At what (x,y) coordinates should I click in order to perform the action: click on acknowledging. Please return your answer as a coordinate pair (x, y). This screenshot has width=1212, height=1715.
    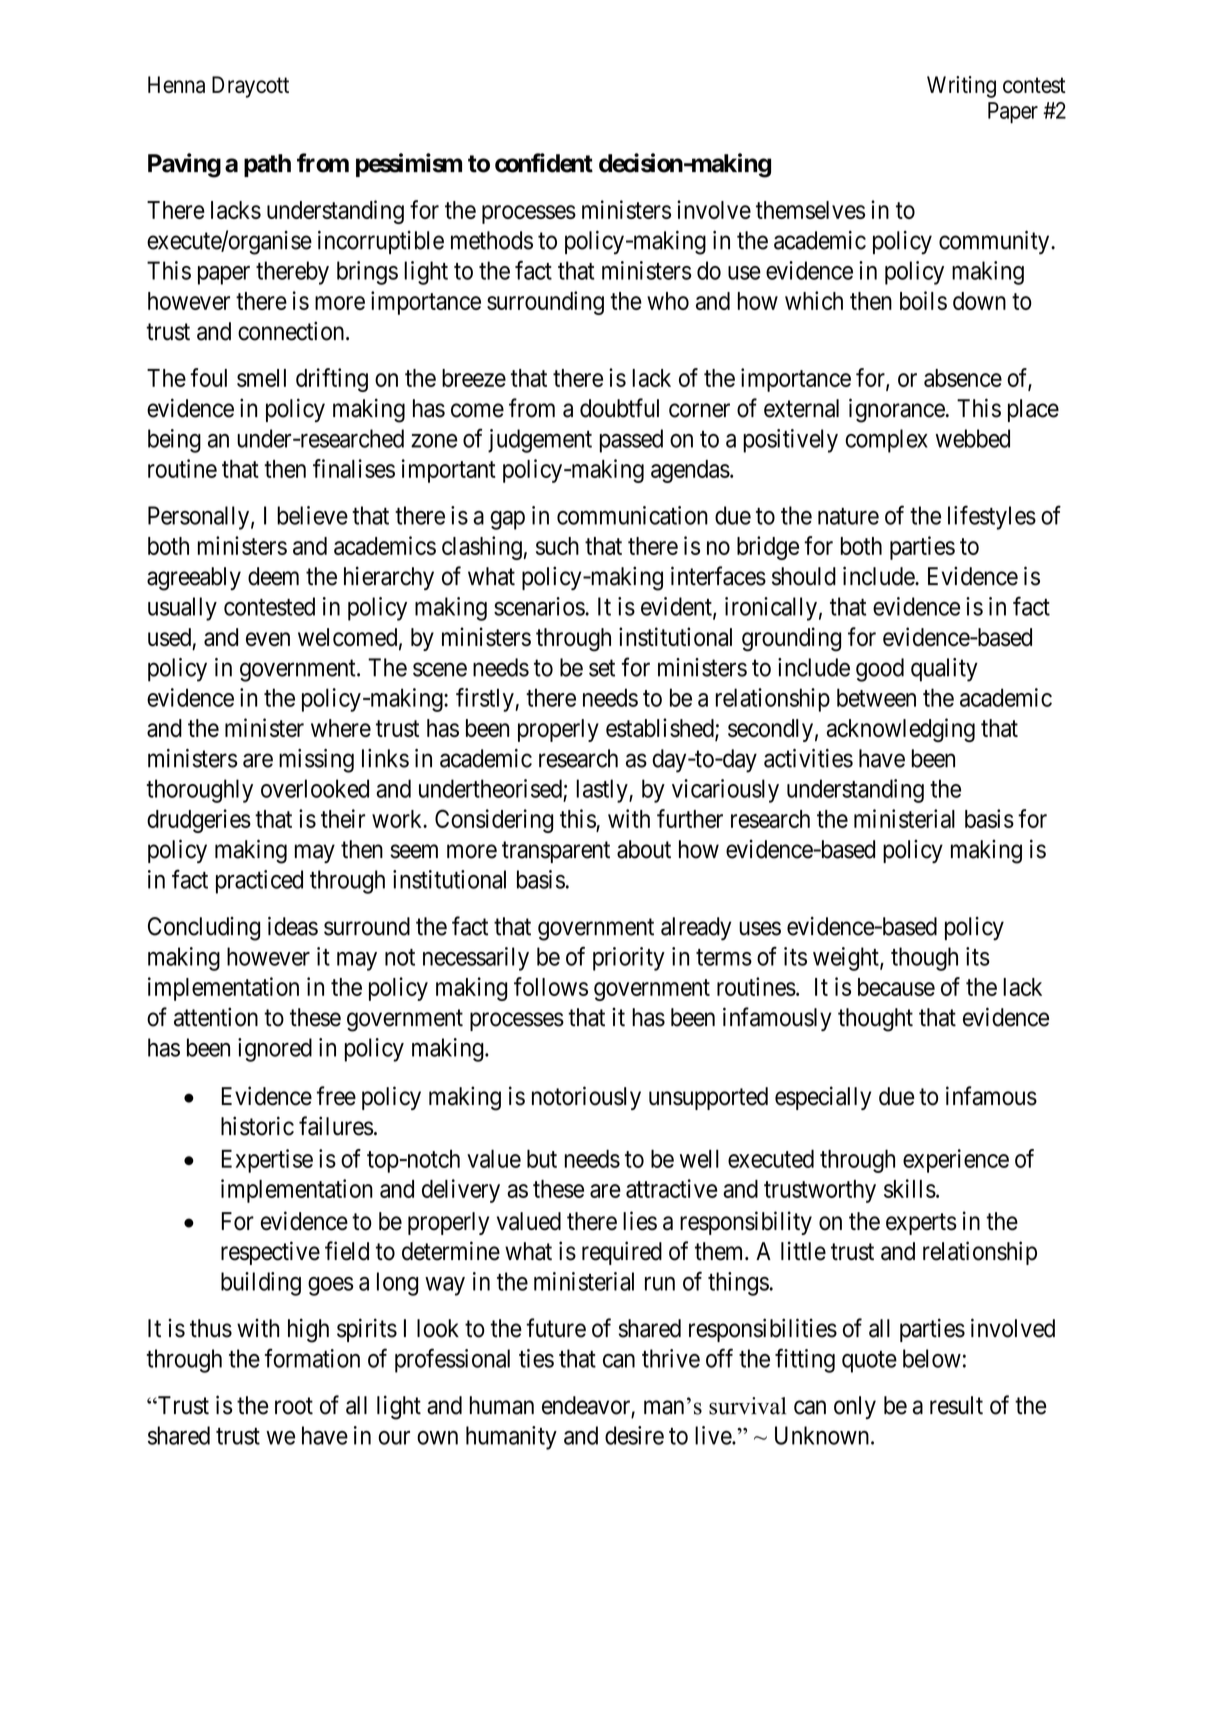
    Looking at the image, I should click on (901, 730).
